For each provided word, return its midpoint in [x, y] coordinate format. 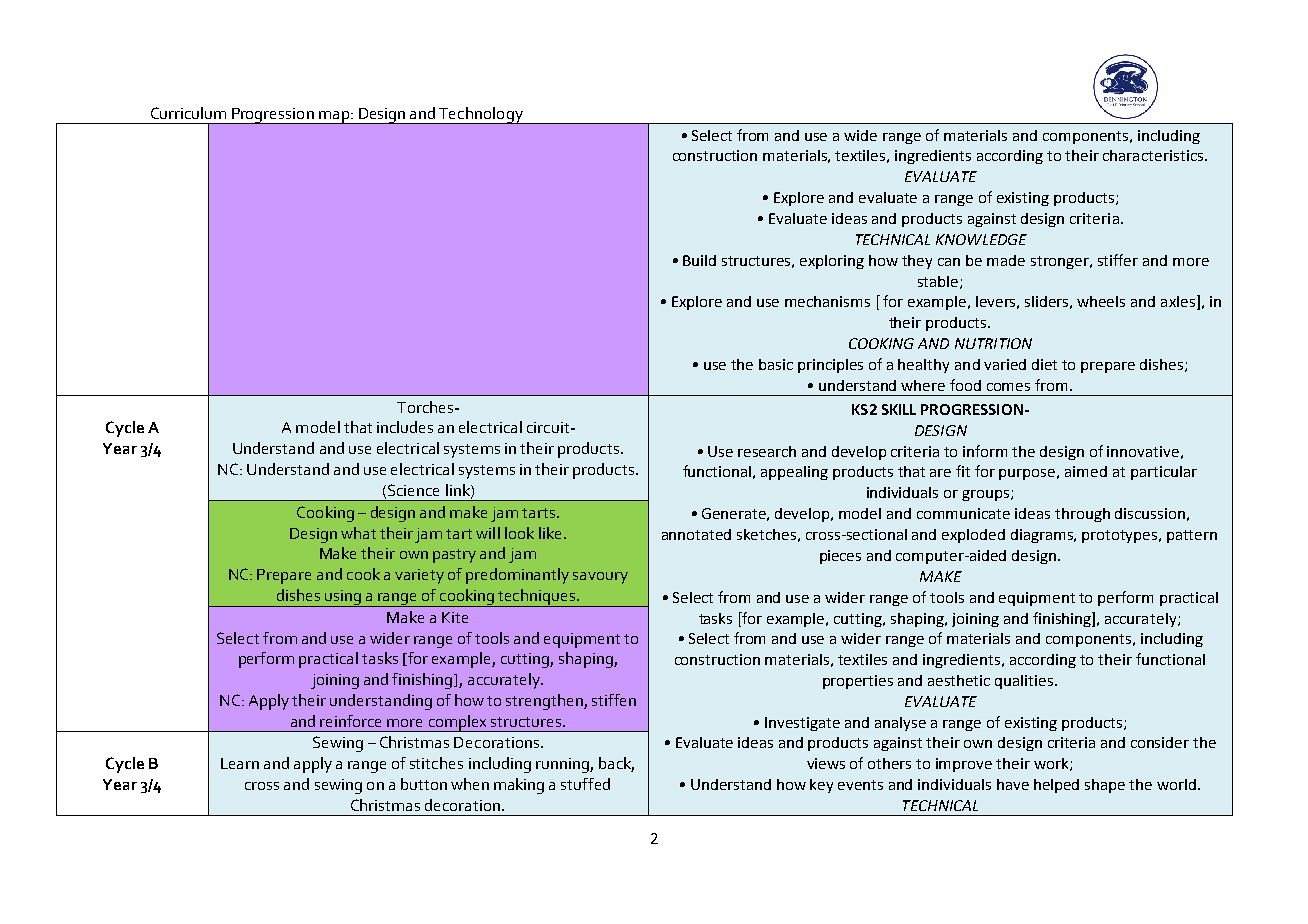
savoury [600, 578]
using [343, 598]
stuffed [585, 784]
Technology [481, 115]
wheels [1101, 301]
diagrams [1043, 536]
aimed [1086, 471]
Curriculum [188, 113]
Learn [240, 763]
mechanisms [827, 301]
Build [699, 260]
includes [405, 427]
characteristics [1153, 155]
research [767, 451]
